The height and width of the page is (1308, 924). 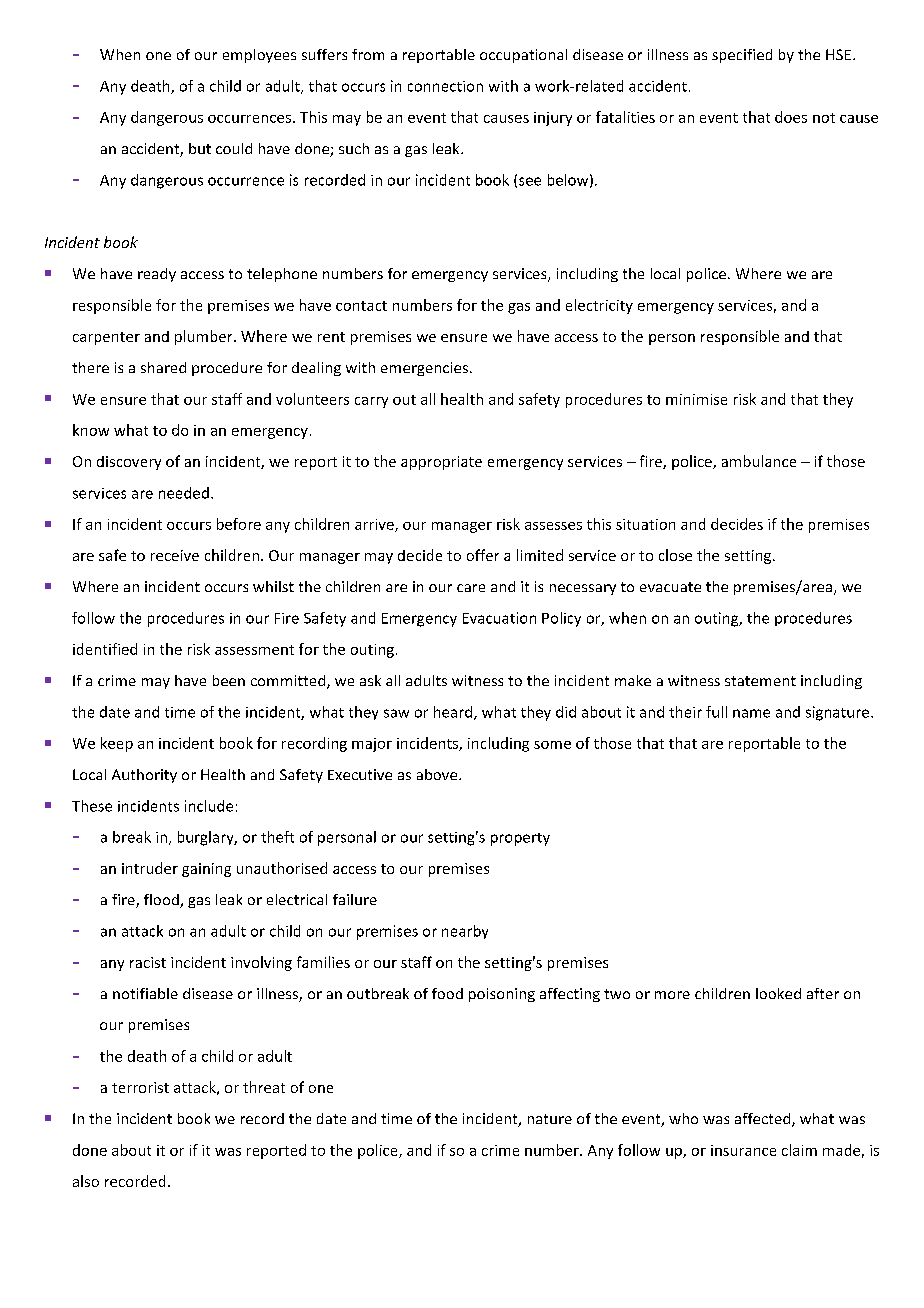 I want to click on insurance, so click(x=743, y=1150).
